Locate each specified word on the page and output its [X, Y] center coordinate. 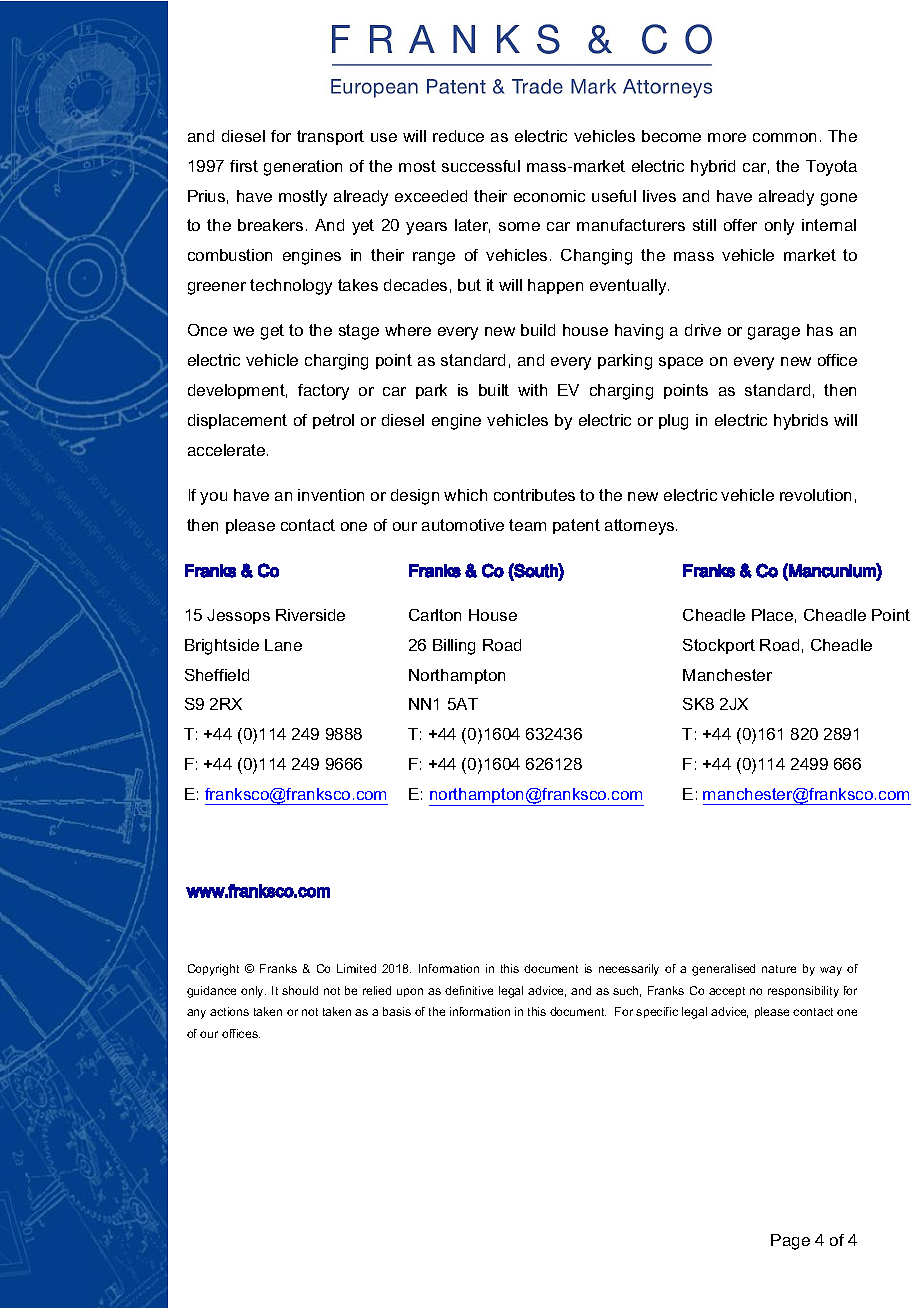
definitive [469, 990]
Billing [454, 647]
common [784, 137]
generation [303, 168]
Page [790, 1242]
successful [481, 166]
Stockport [719, 646]
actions [229, 1011]
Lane [283, 645]
